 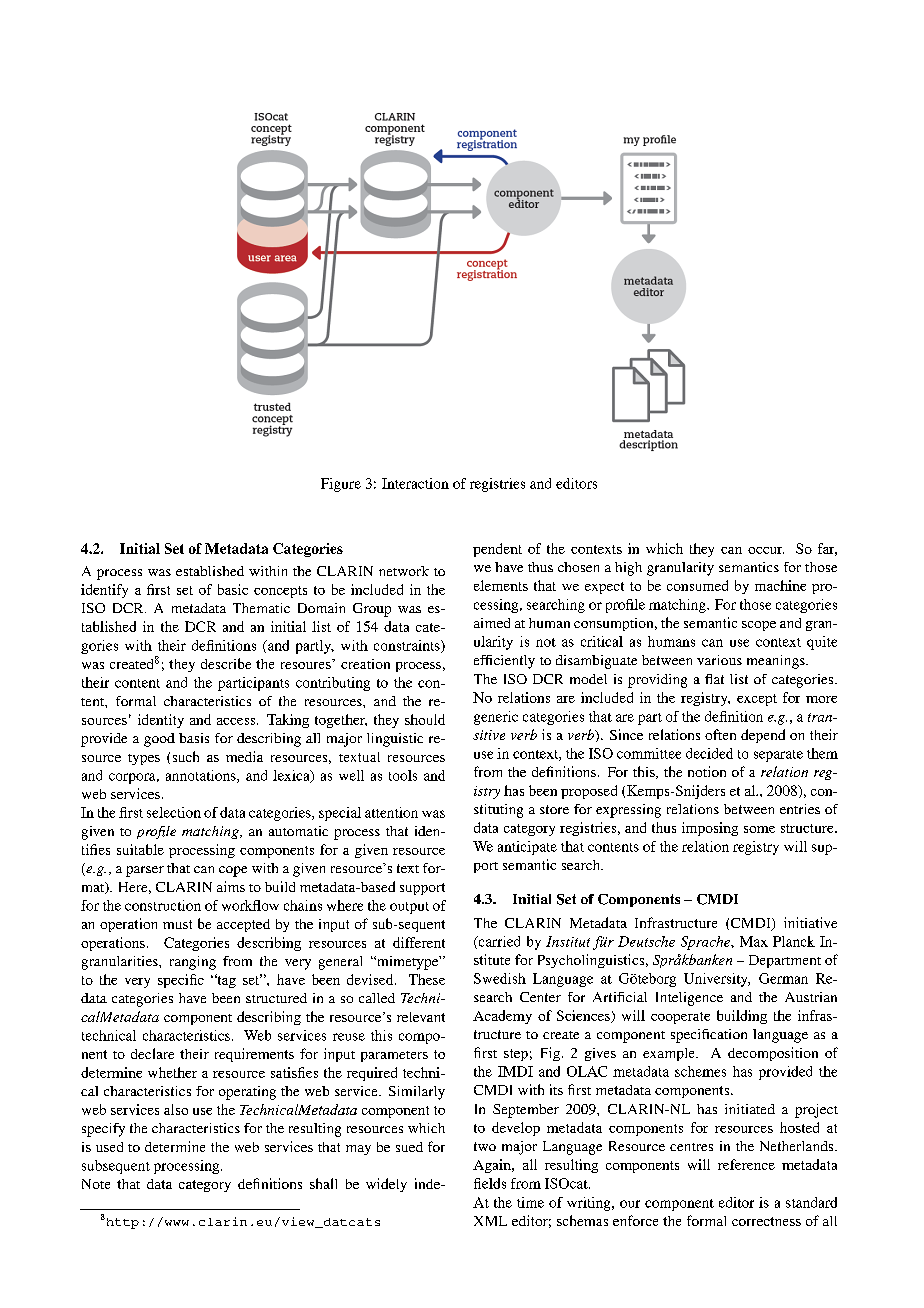 I want to click on fields, so click(x=490, y=1183).
